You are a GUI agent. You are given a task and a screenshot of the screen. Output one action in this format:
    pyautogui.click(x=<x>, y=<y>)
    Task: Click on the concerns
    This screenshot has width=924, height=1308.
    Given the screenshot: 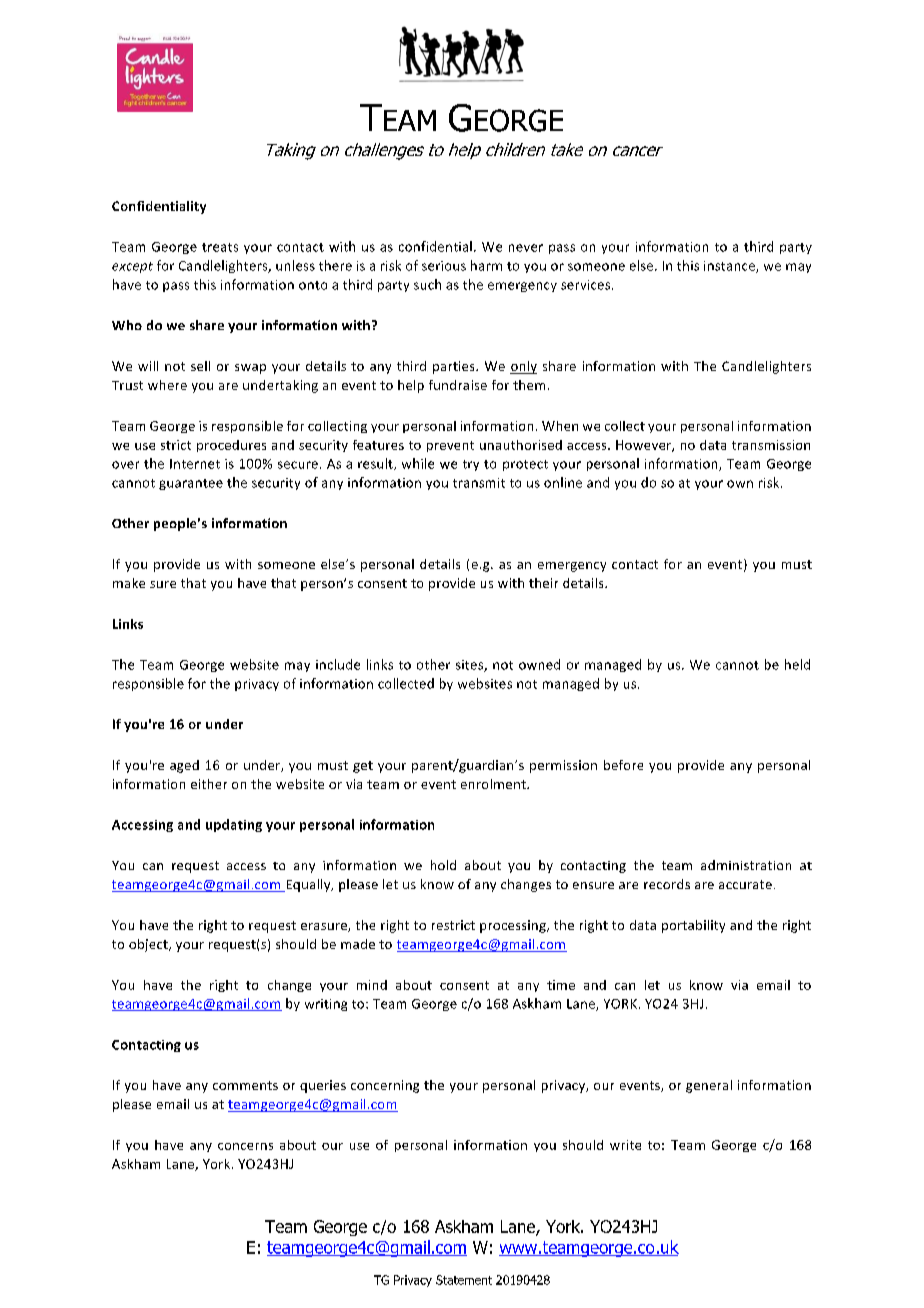 What is the action you would take?
    pyautogui.click(x=245, y=1146)
